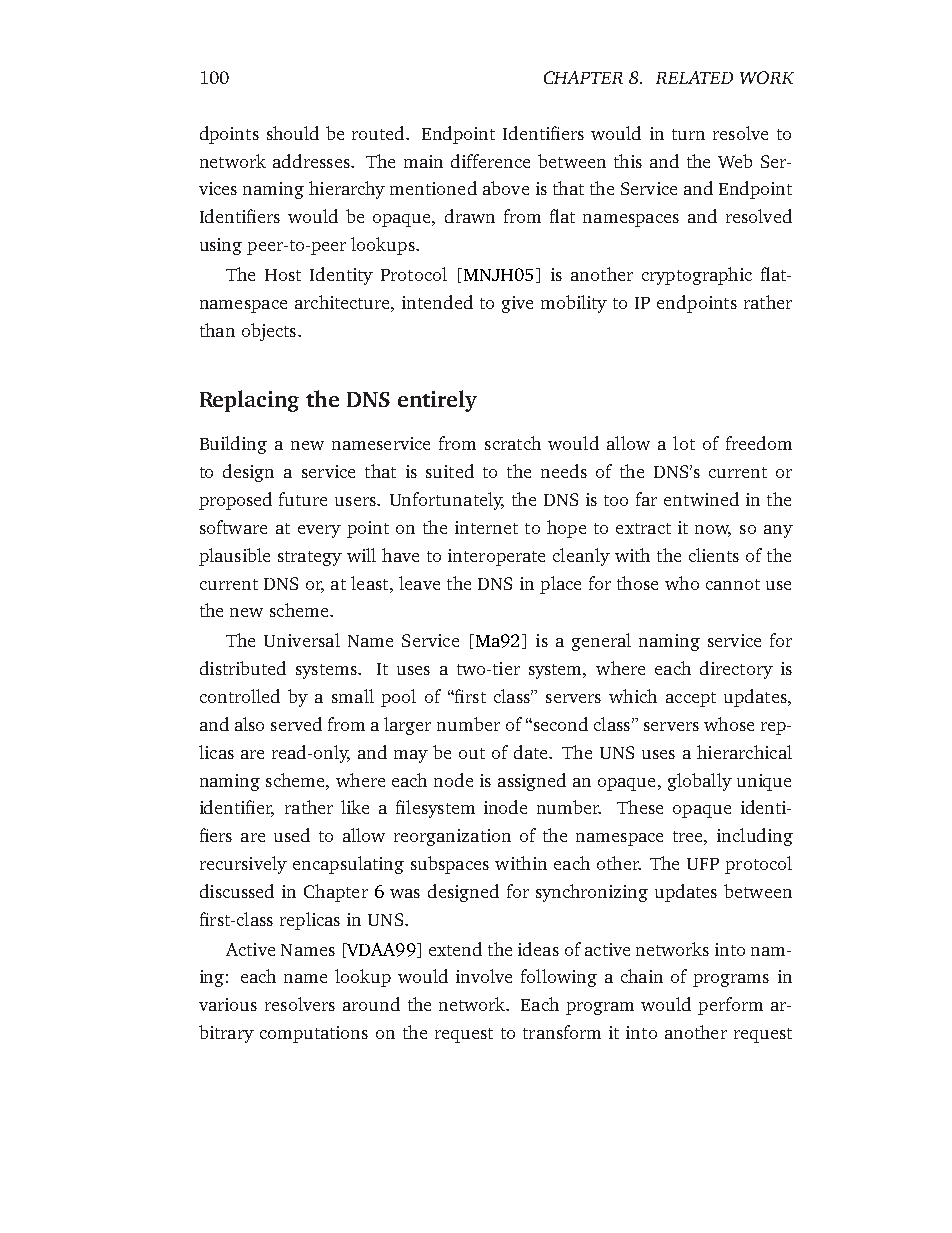 This screenshot has width=952, height=1233. Describe the element at coordinates (496, 557) in the screenshot. I see `interoperate` at that location.
